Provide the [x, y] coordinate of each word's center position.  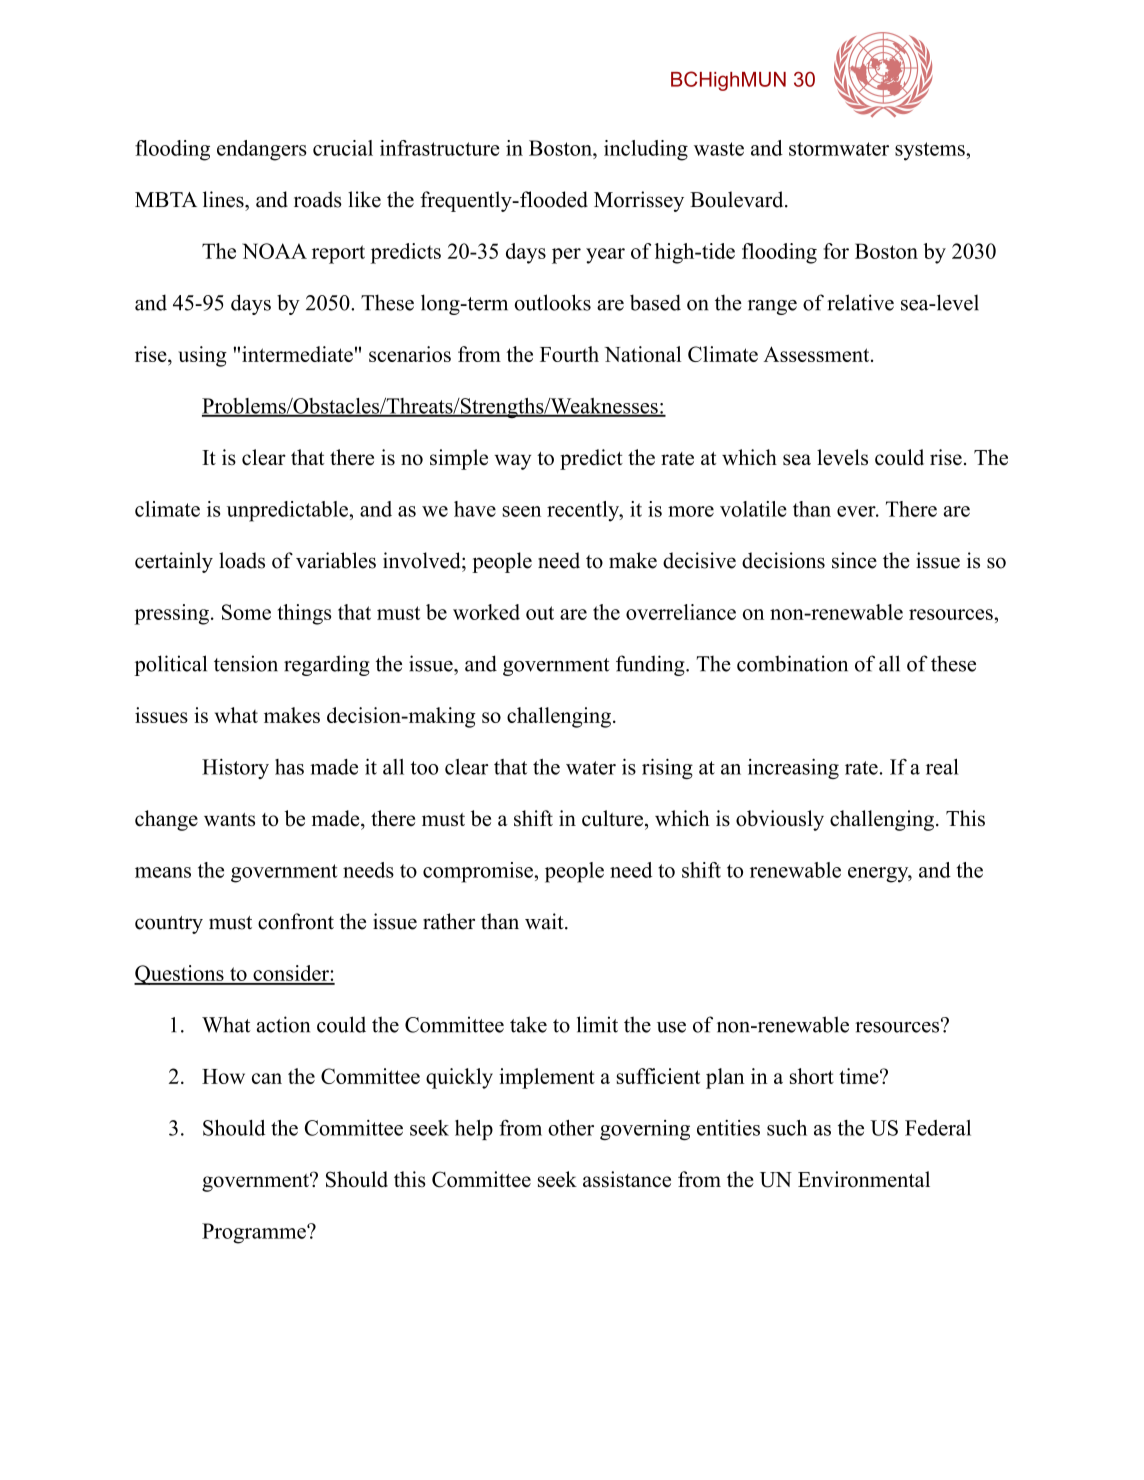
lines [224, 199]
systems [931, 151]
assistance [627, 1179]
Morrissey [639, 201]
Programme [255, 1233]
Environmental [864, 1179]
